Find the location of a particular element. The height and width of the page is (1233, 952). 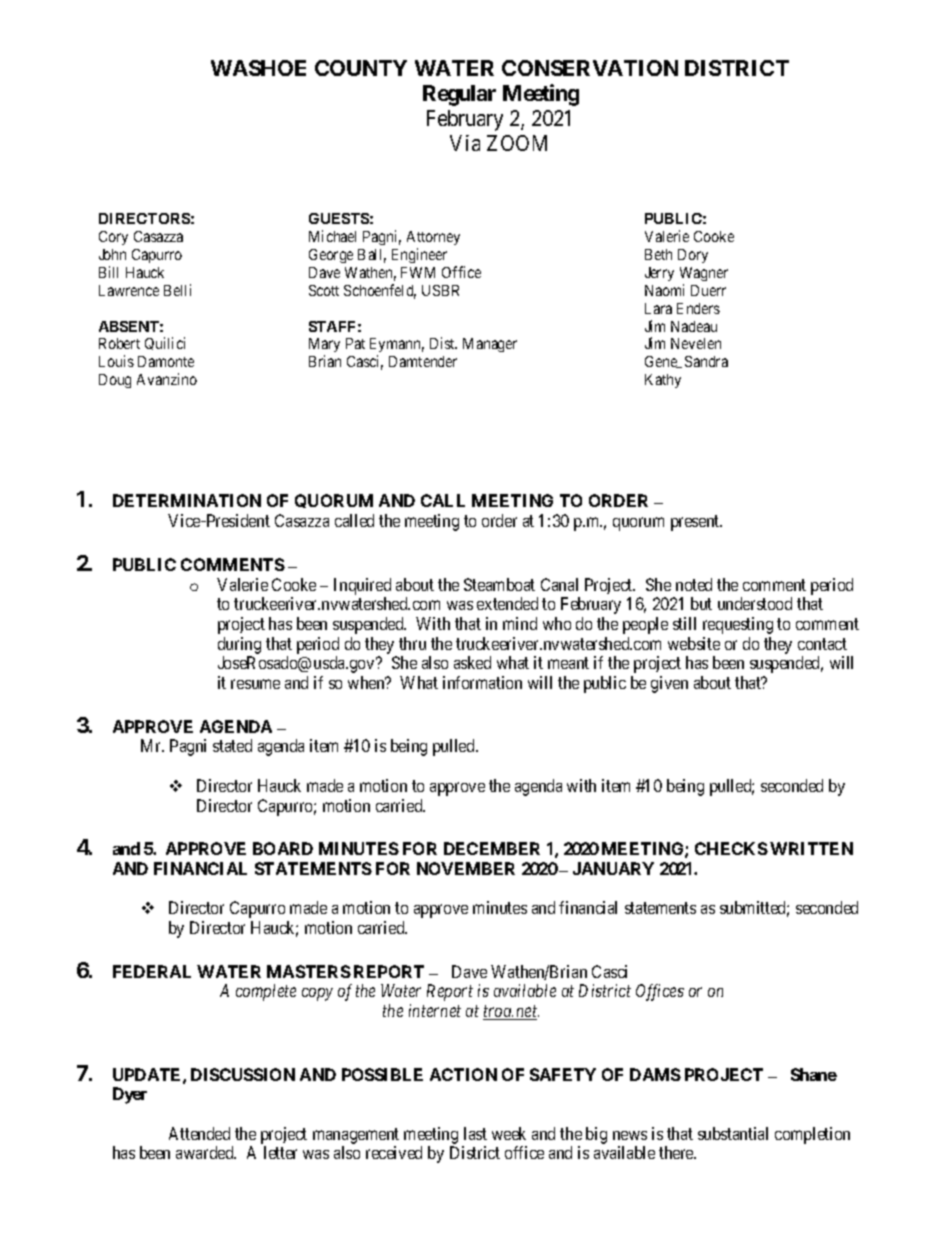

DECEMBER is located at coordinates (492, 848).
